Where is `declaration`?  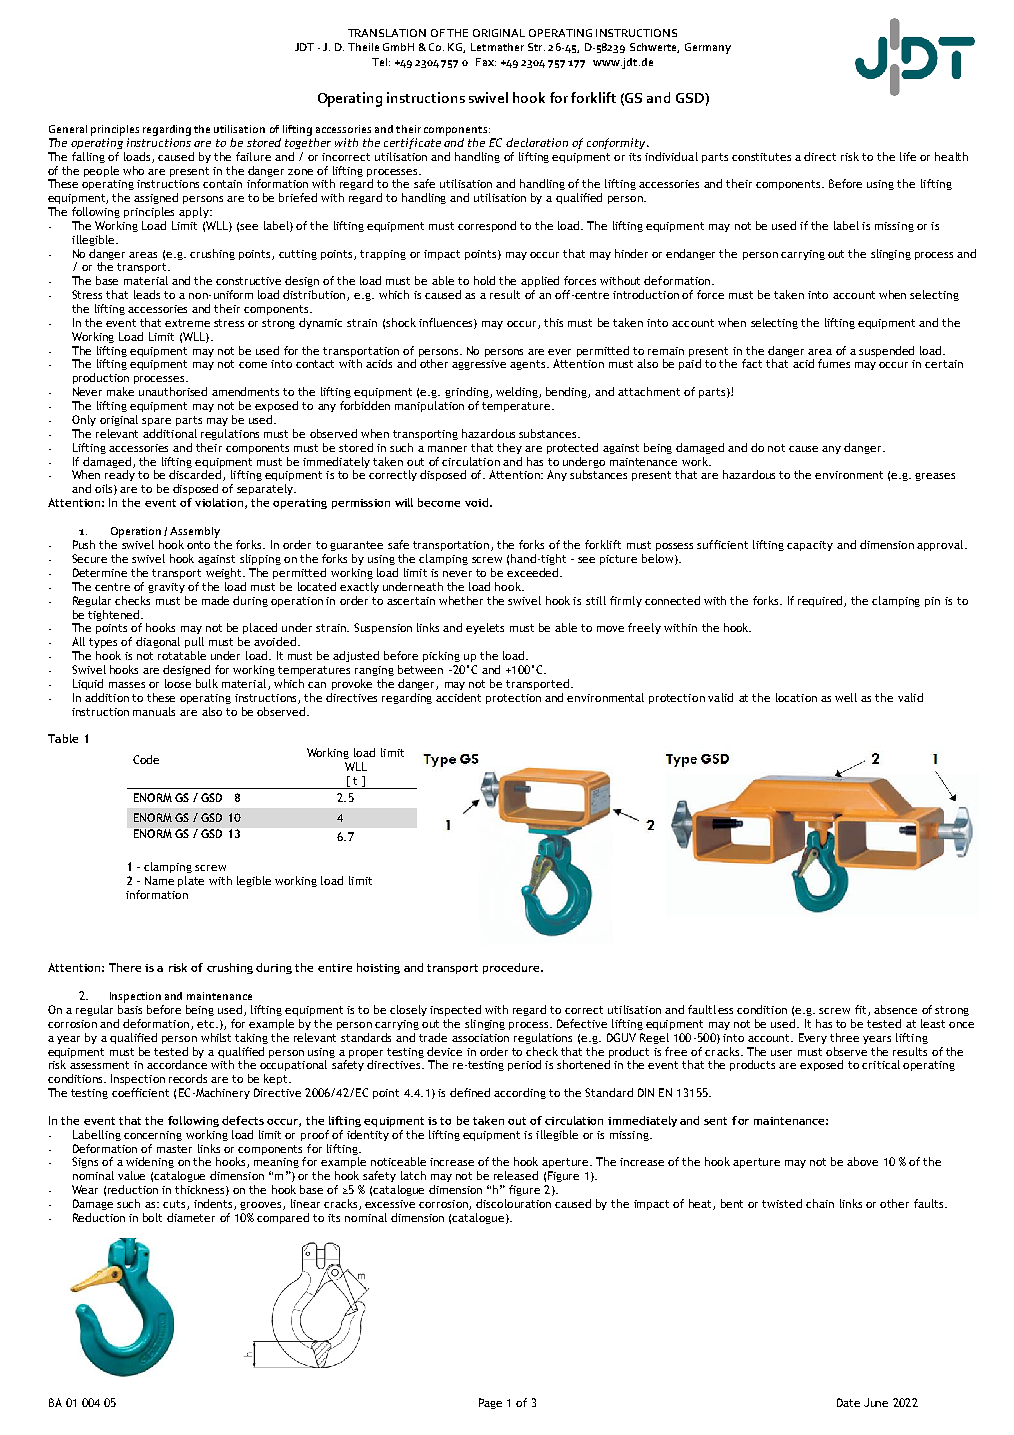
declaration is located at coordinates (537, 142).
